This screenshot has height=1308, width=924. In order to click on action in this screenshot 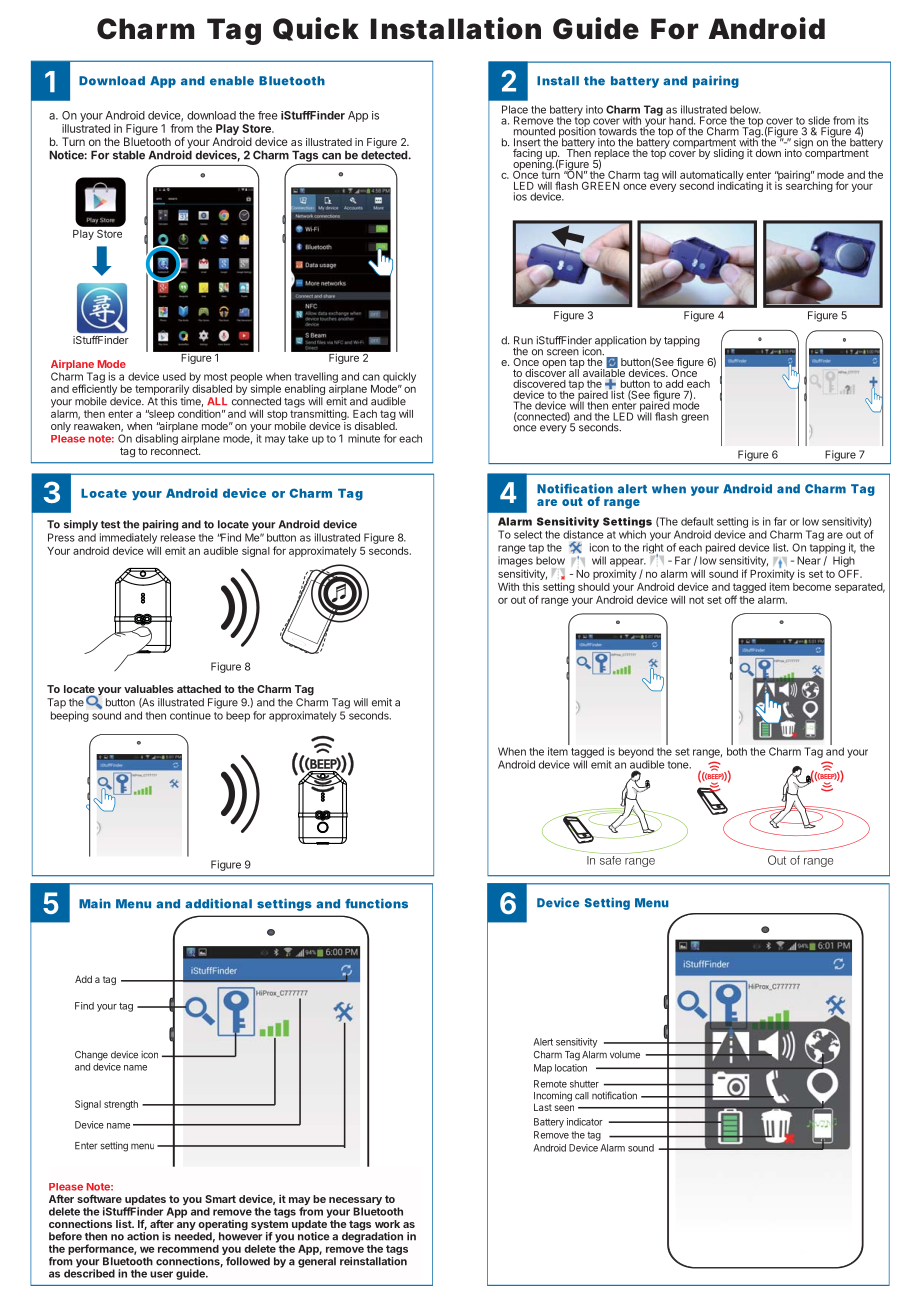, I will do `click(143, 1236)`.
